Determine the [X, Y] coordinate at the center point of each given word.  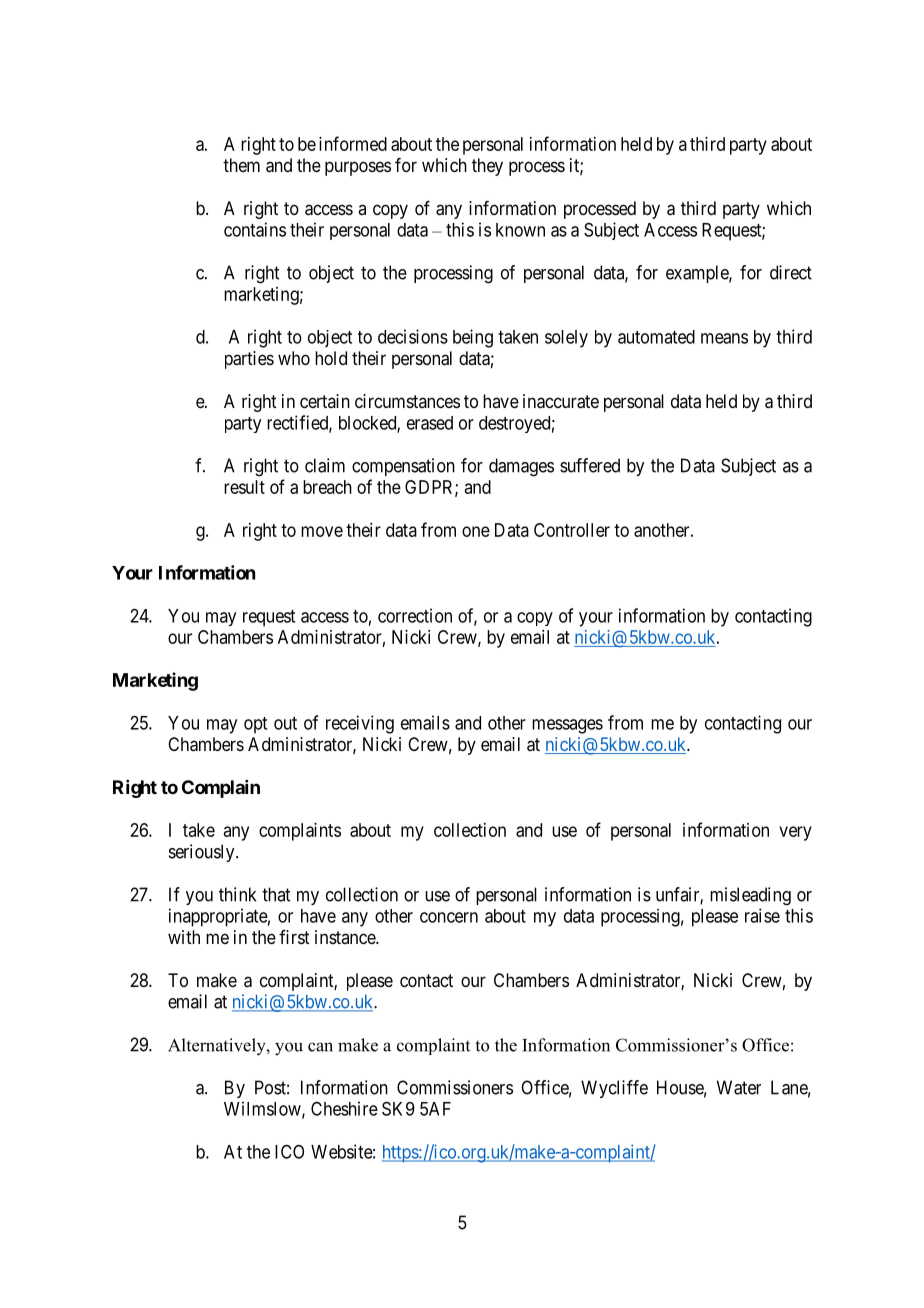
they [487, 167]
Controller [572, 530]
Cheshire [344, 1108]
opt [255, 725]
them [241, 165]
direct [791, 272]
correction [415, 615]
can [320, 1047]
